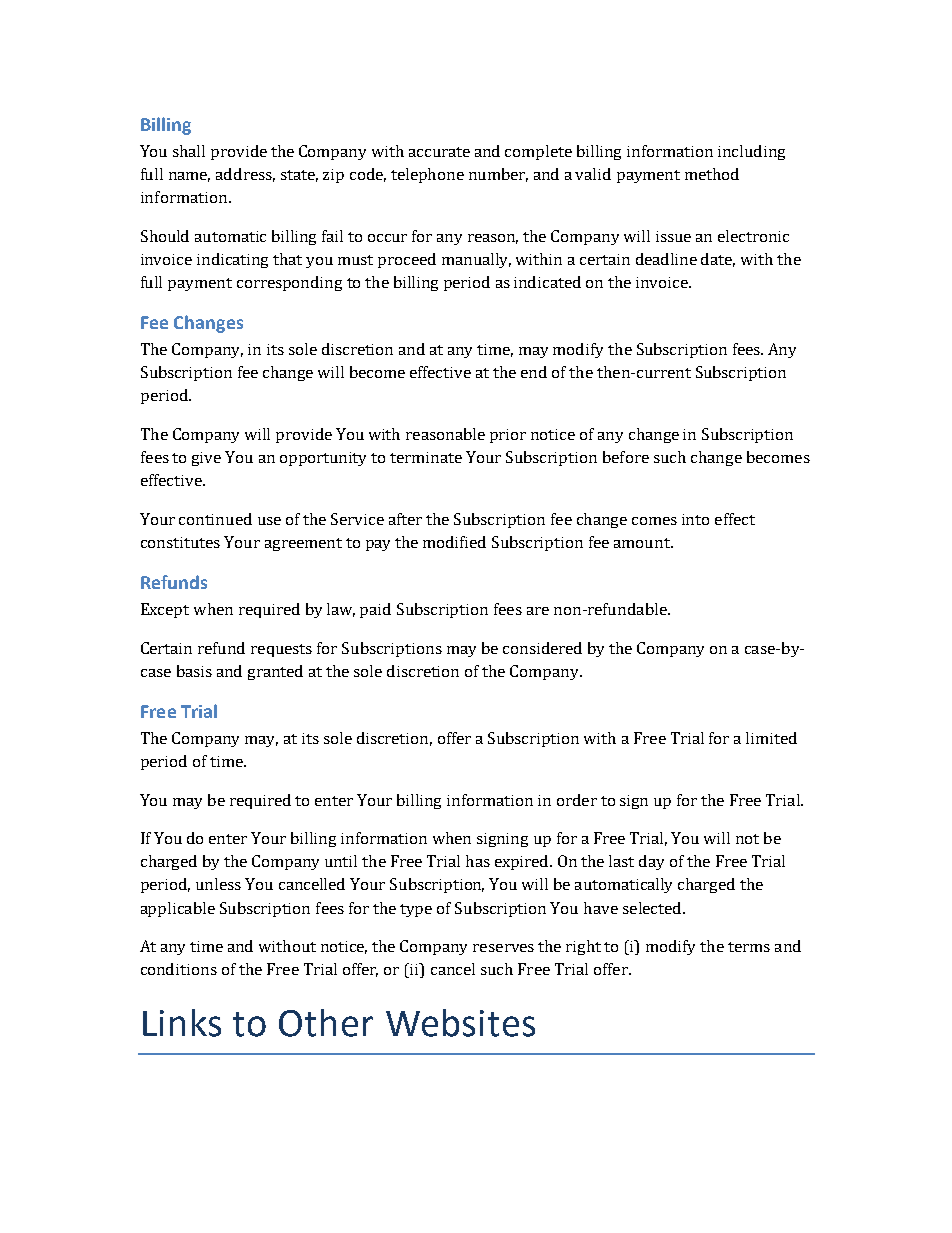 The image size is (952, 1233). Describe the element at coordinates (718, 260) in the screenshot. I see `date` at that location.
